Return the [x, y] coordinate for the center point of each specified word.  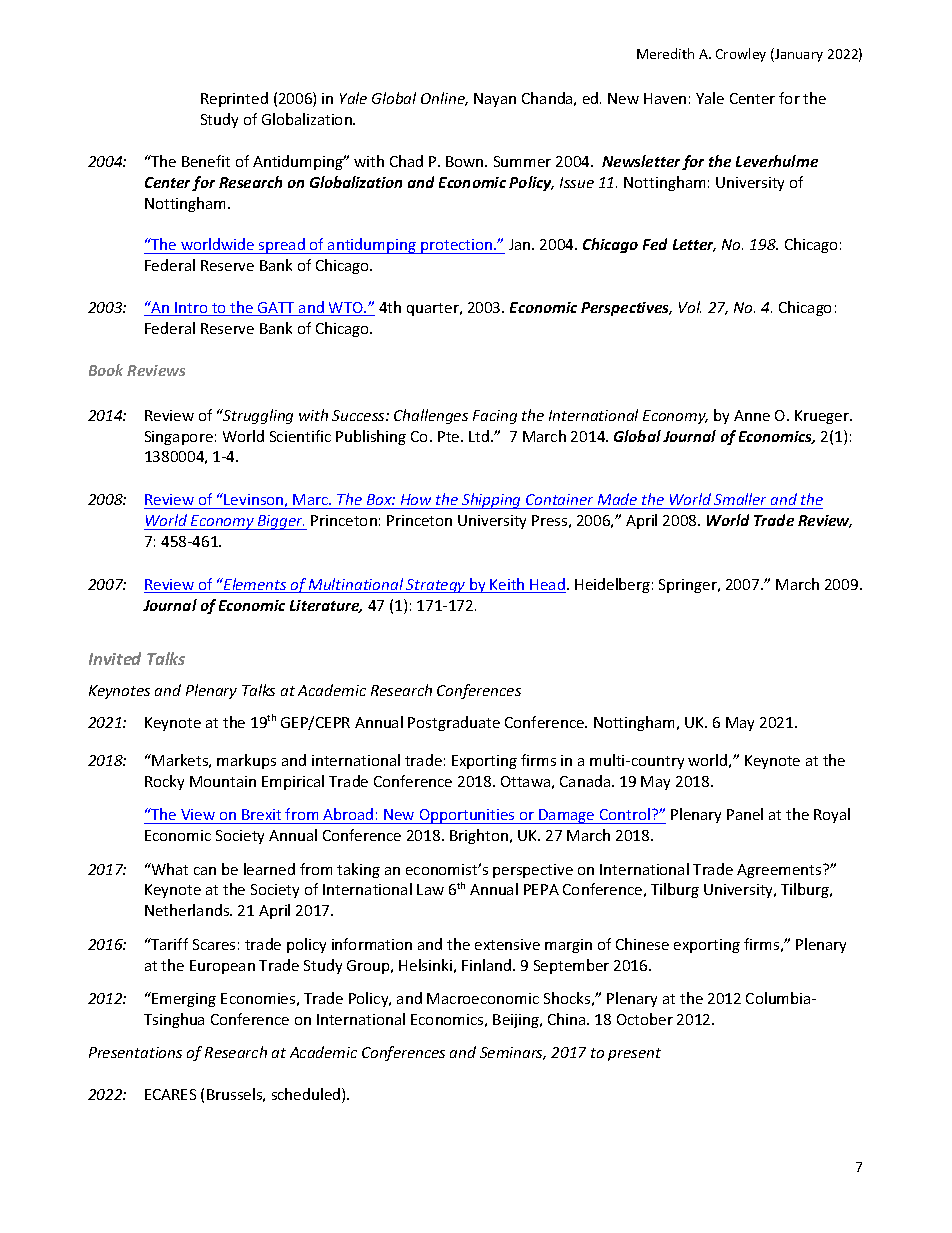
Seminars [513, 1053]
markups [246, 761]
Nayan [495, 100]
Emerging [183, 999]
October [645, 1019]
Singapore [179, 438]
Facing [495, 417]
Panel [745, 814]
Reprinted [234, 99]
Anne [752, 415]
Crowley [741, 55]
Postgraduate [454, 723]
